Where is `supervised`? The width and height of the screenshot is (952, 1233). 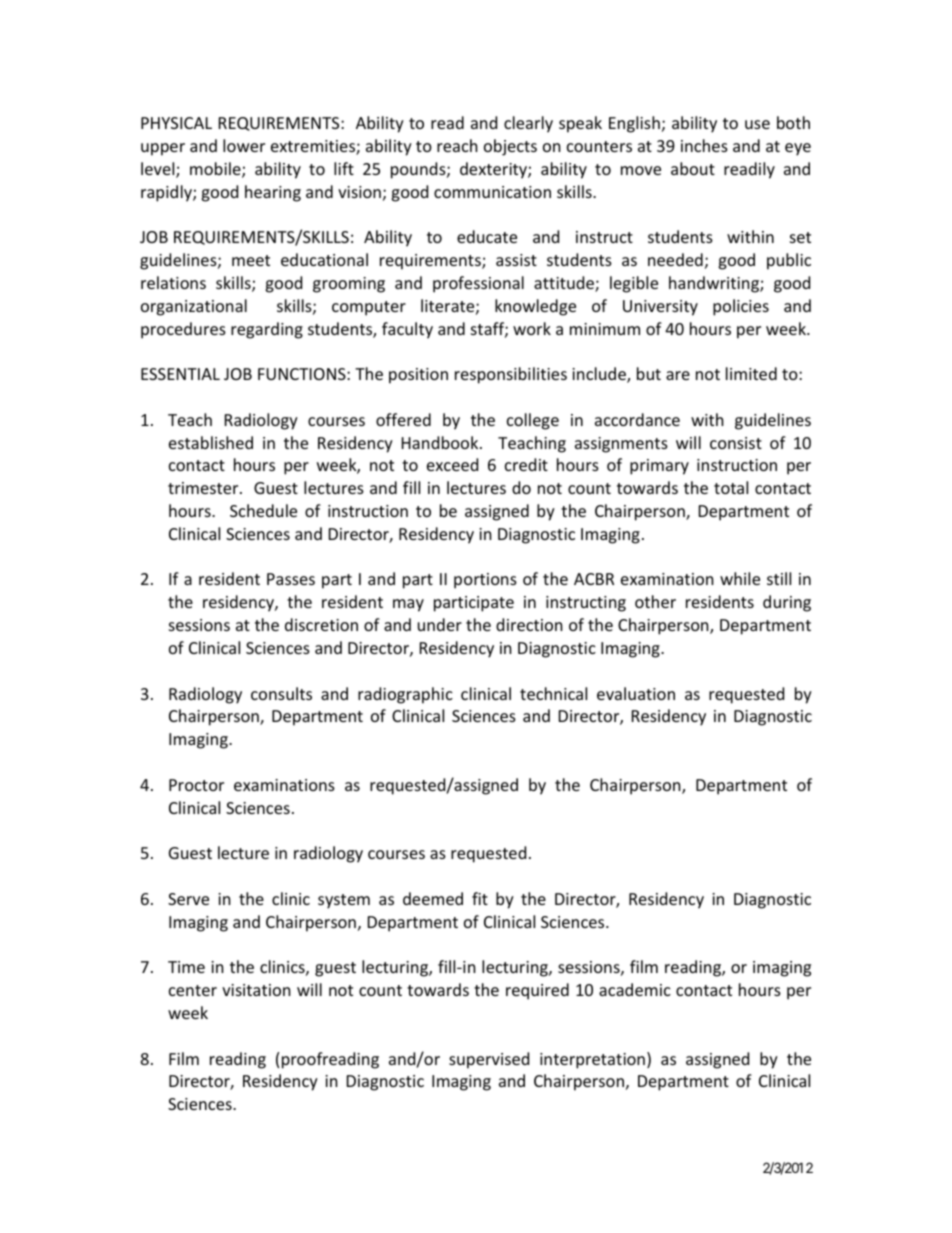
supervised is located at coordinates (489, 1060).
